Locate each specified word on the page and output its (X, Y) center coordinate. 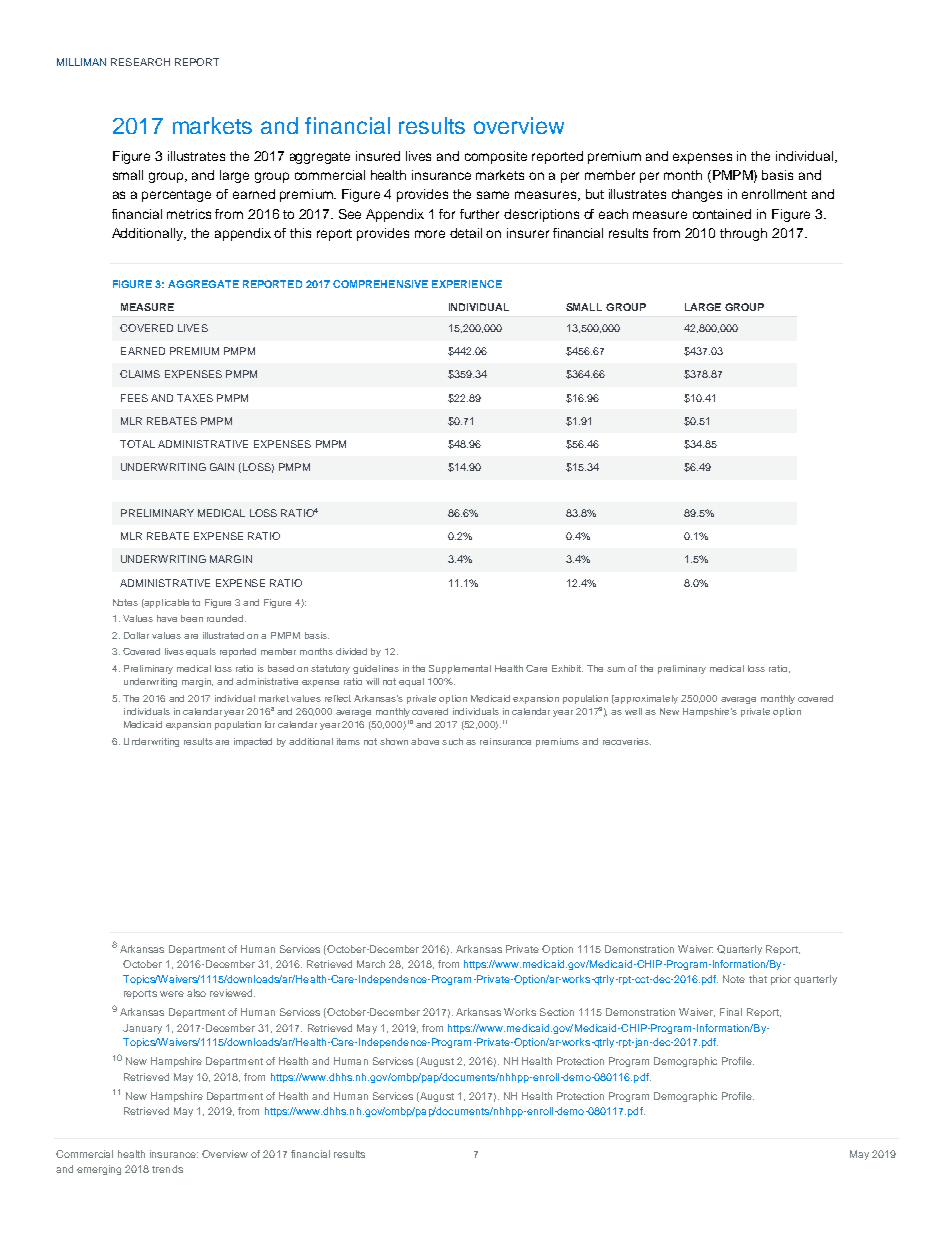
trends (167, 1169)
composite (496, 157)
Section (557, 1012)
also (196, 993)
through (743, 234)
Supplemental (460, 669)
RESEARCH (140, 62)
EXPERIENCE (467, 284)
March (371, 964)
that (758, 979)
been (192, 618)
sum (616, 669)
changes (697, 195)
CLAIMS (140, 374)
